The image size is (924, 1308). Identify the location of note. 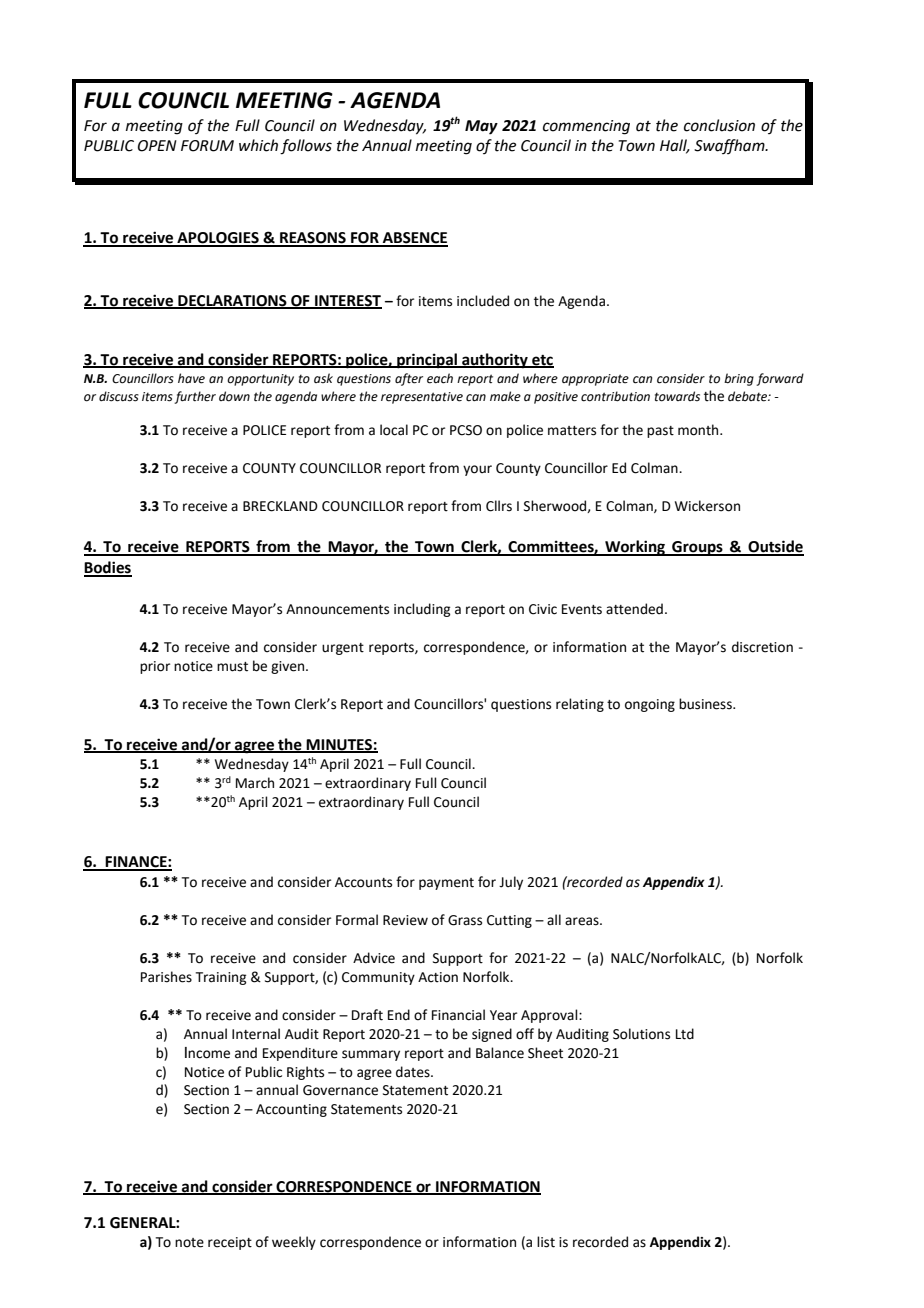
(189, 1243).
